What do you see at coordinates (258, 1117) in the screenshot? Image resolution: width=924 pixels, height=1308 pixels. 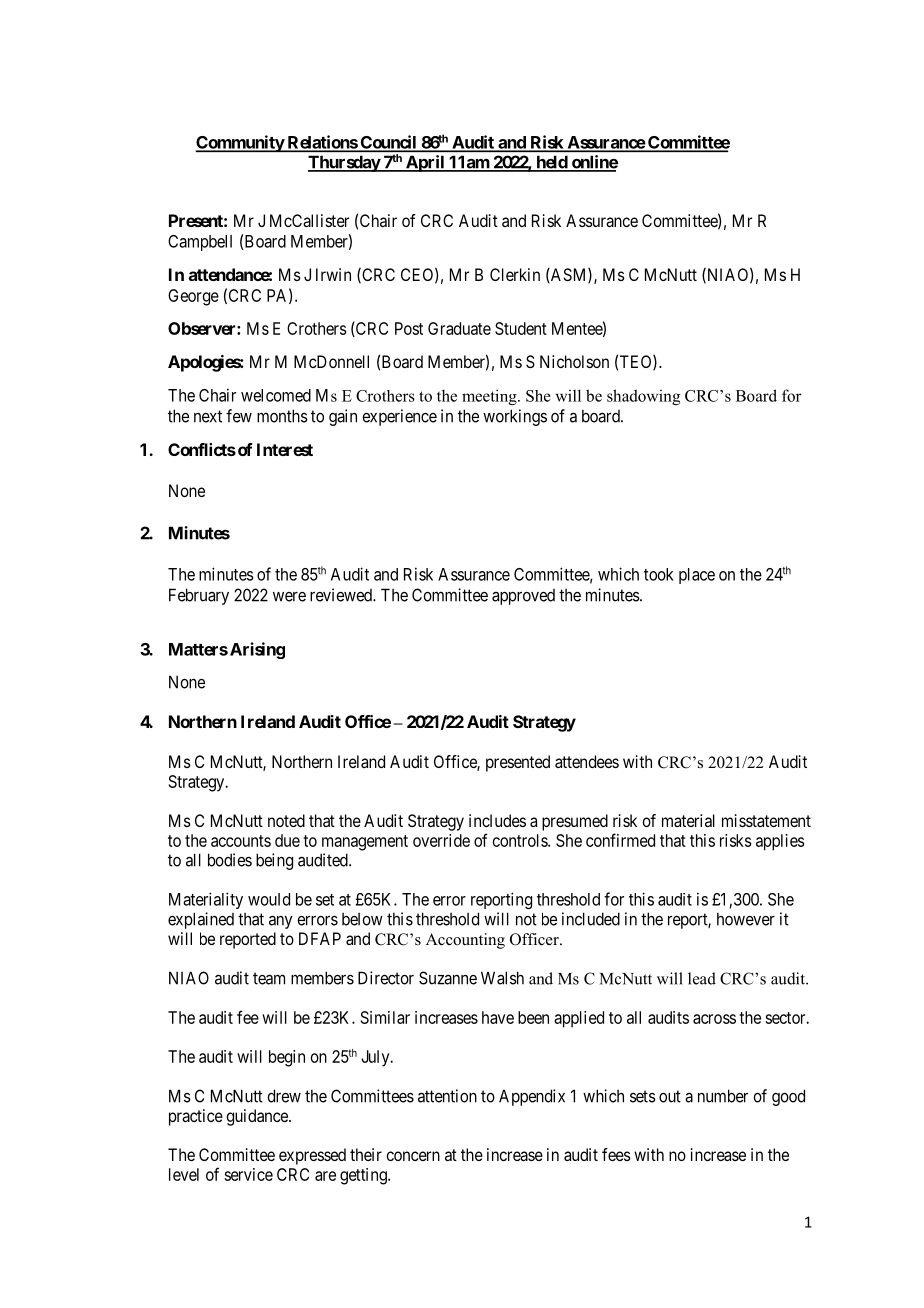 I see `guidance` at bounding box center [258, 1117].
